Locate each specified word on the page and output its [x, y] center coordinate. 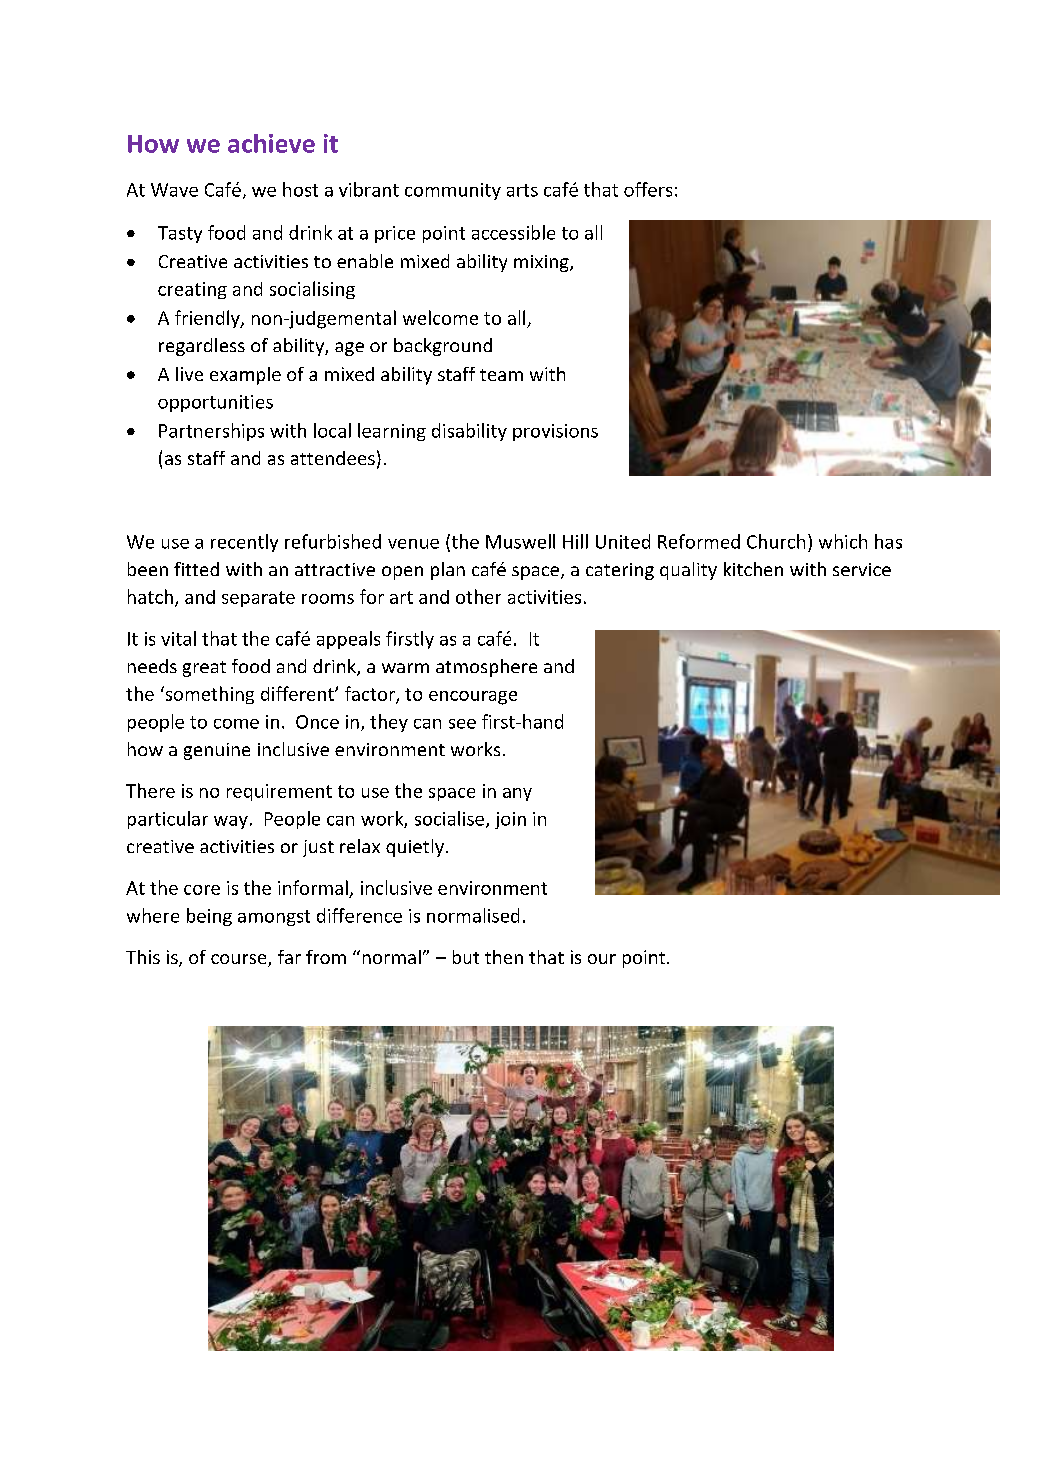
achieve [271, 143]
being [209, 917]
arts [522, 190]
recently [244, 543]
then [504, 957]
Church [776, 541]
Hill [575, 541]
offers [648, 189]
